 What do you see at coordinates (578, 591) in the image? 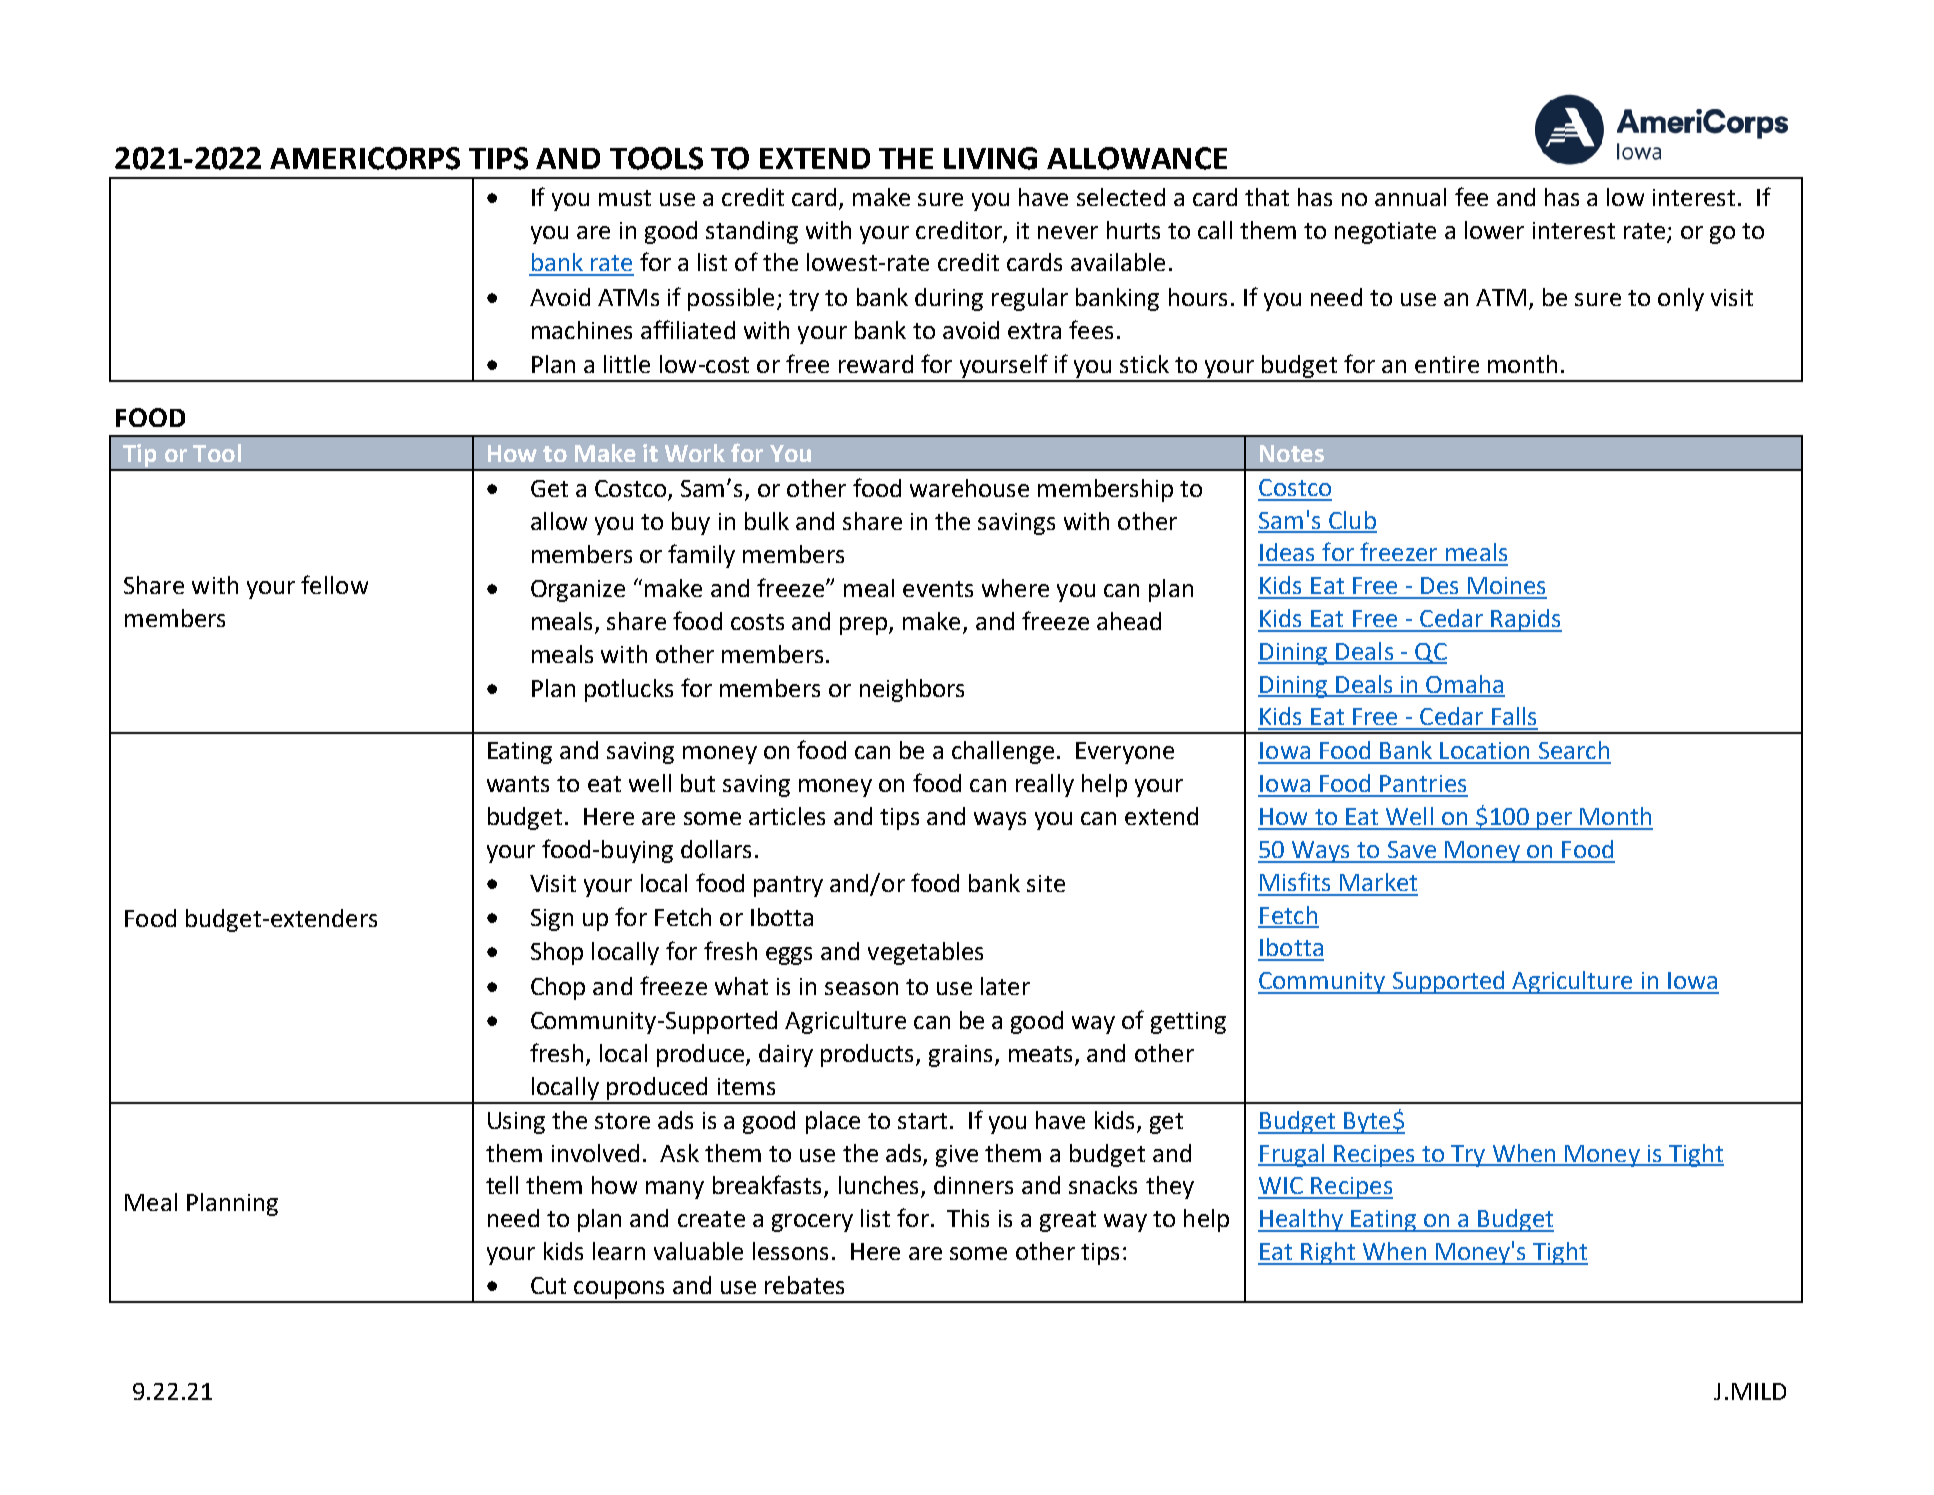
I see `Organize` at bounding box center [578, 591].
